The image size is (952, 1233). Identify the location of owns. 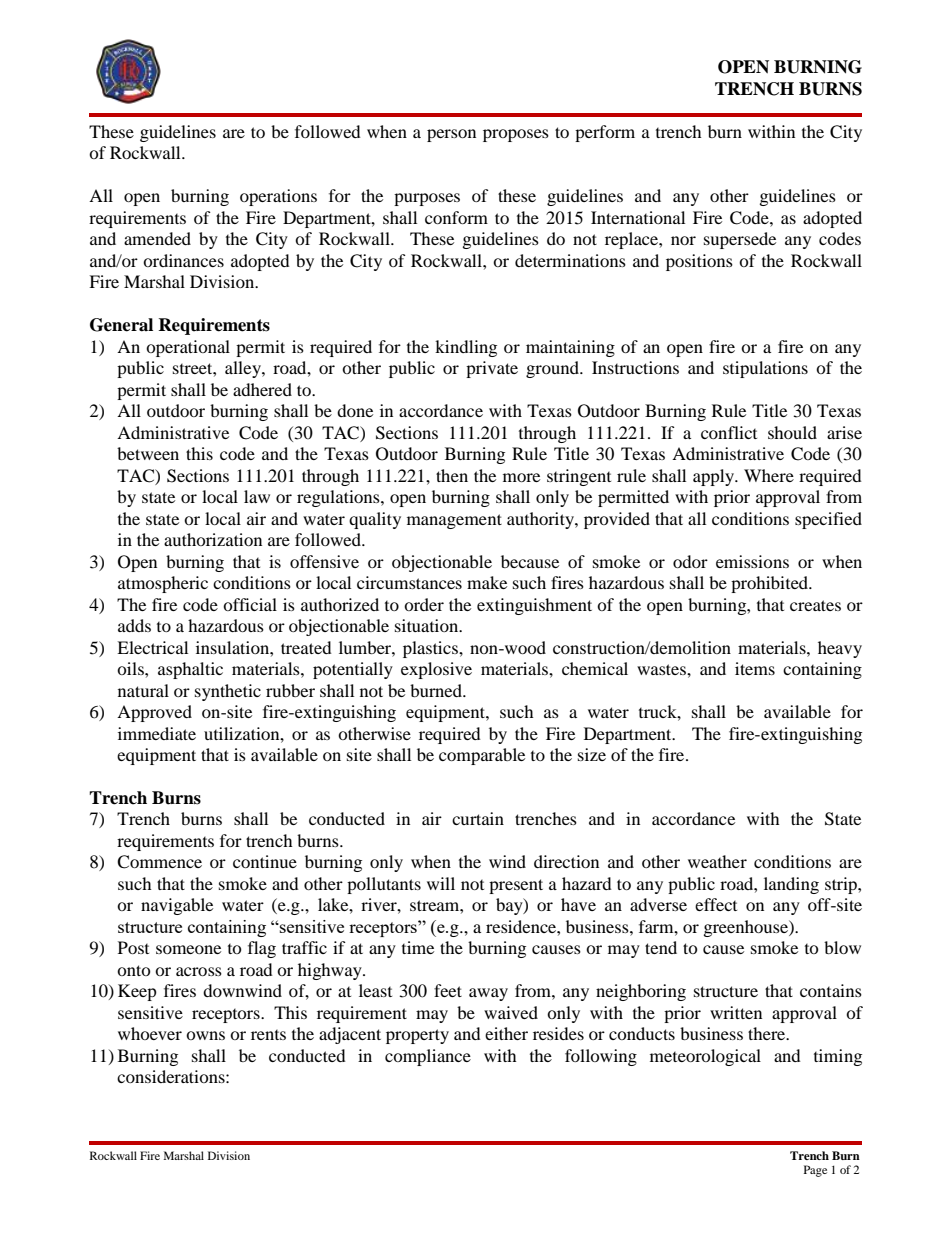
(205, 1035).
